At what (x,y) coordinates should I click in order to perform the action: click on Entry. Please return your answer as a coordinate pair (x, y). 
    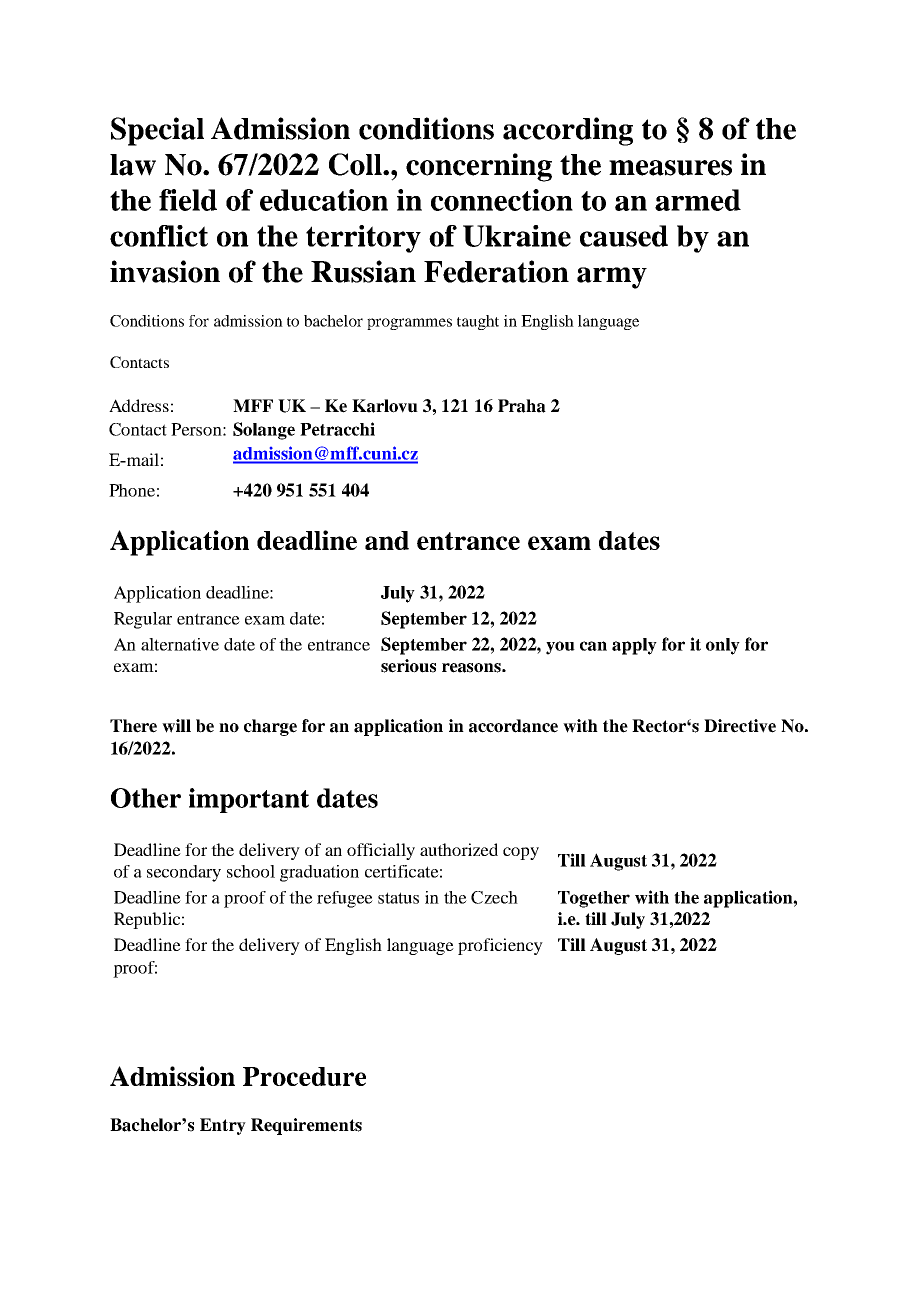
    Looking at the image, I should click on (223, 1126).
